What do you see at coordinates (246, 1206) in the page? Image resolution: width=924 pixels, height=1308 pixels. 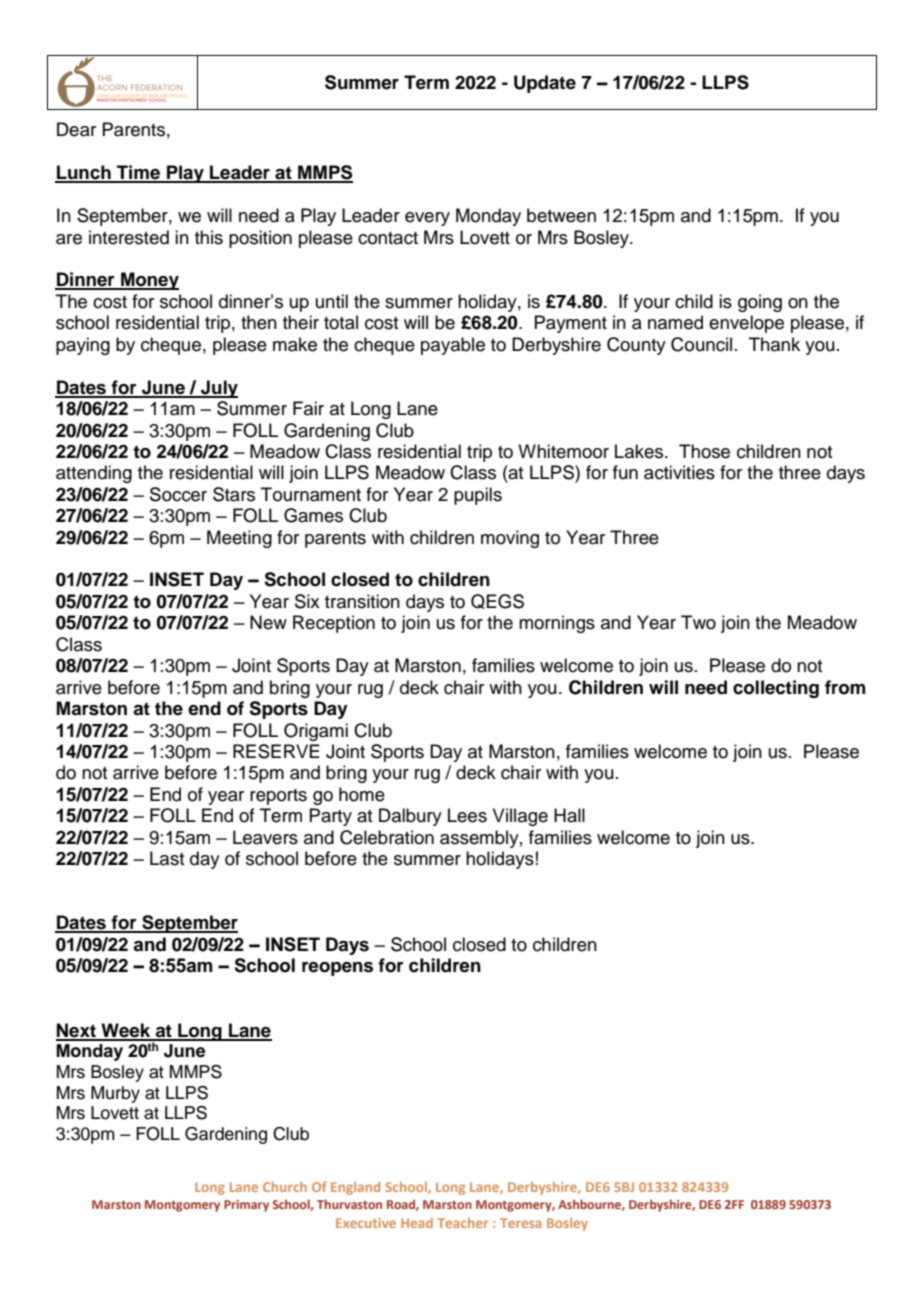 I see `Primary` at bounding box center [246, 1206].
